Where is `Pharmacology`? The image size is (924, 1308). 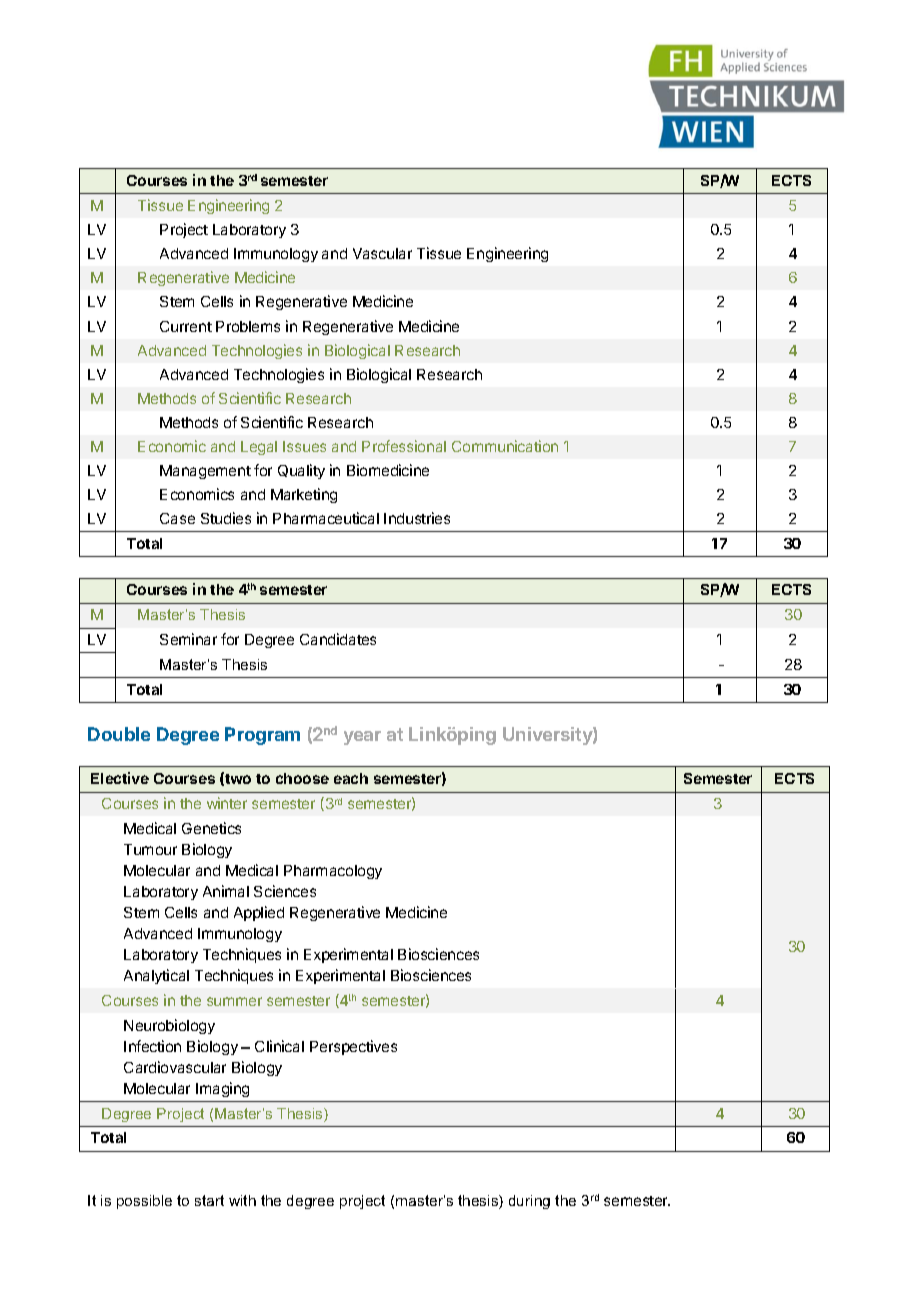
Pharmacology is located at coordinates (333, 872).
